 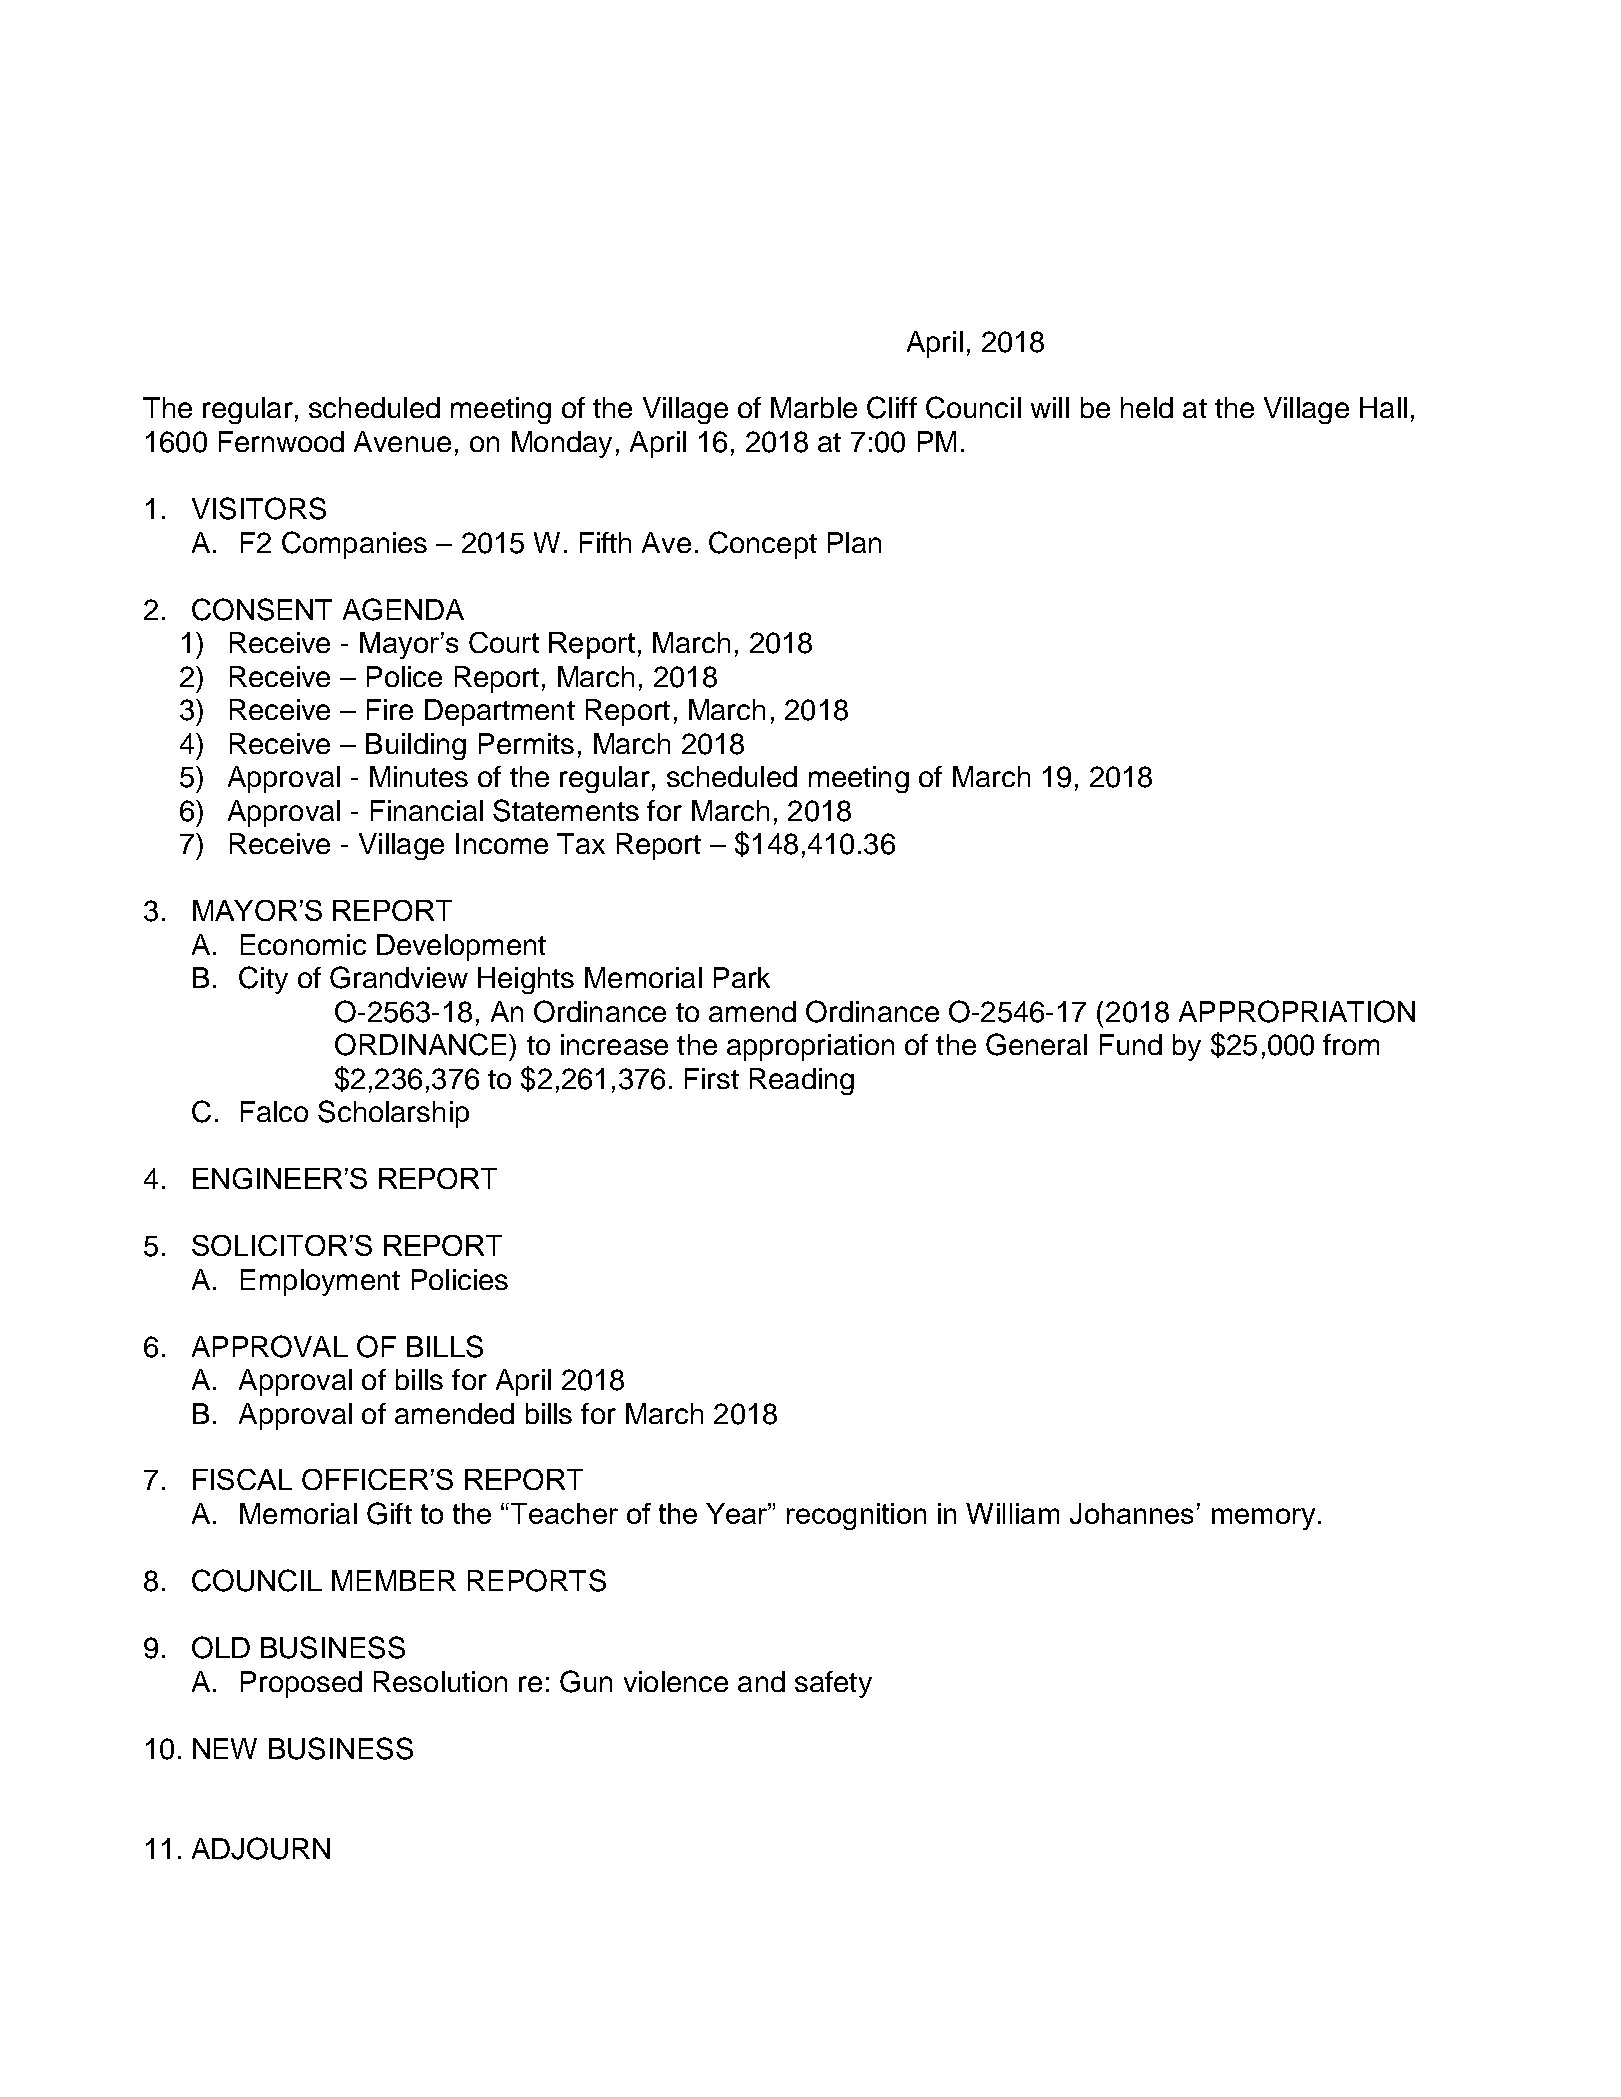 What do you see at coordinates (427, 810) in the screenshot?
I see `Financial` at bounding box center [427, 810].
